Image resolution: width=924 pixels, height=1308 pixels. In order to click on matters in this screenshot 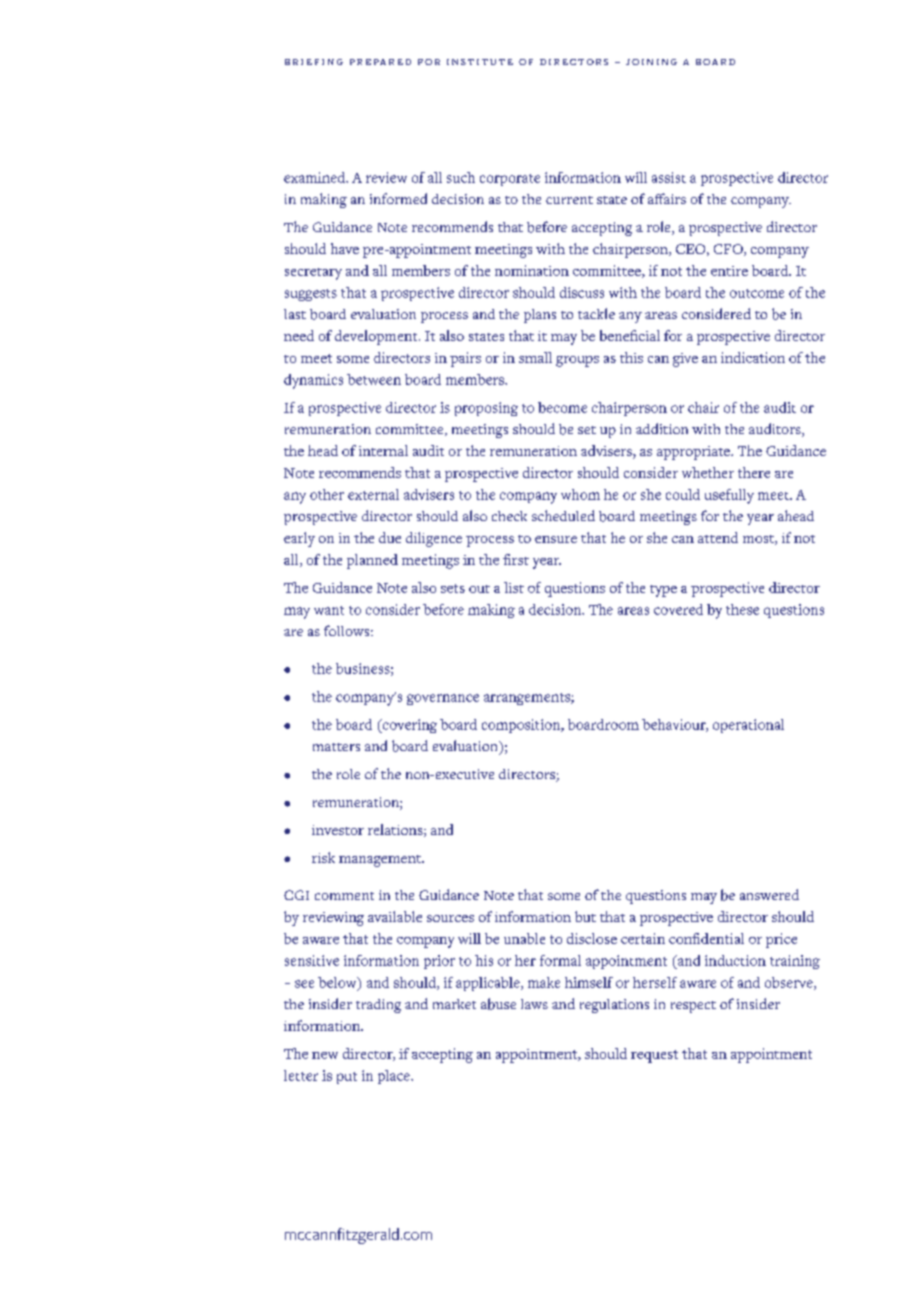, I will do `click(336, 747)`.
